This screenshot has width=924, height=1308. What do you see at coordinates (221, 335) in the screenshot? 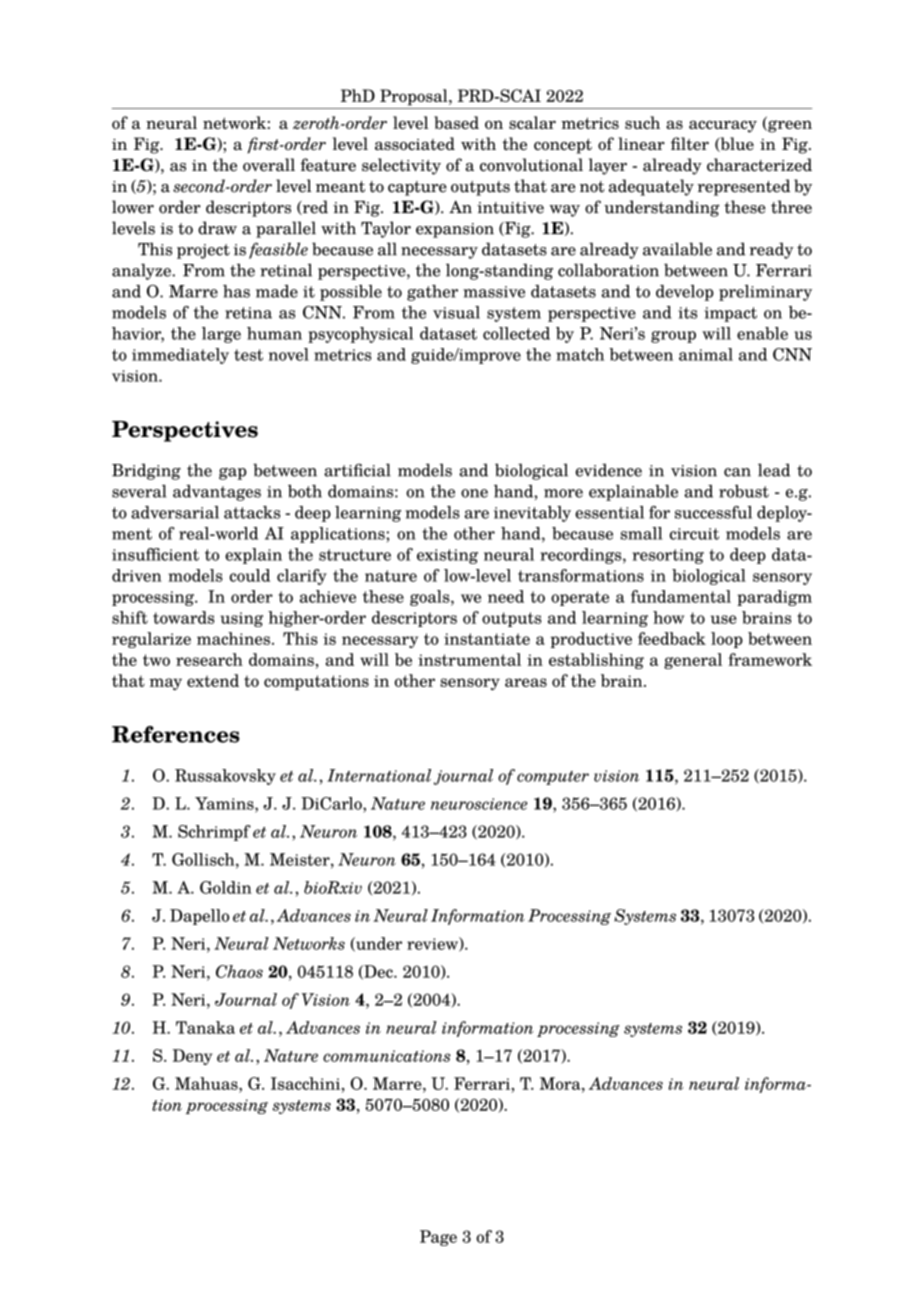
I see `large` at bounding box center [221, 335].
